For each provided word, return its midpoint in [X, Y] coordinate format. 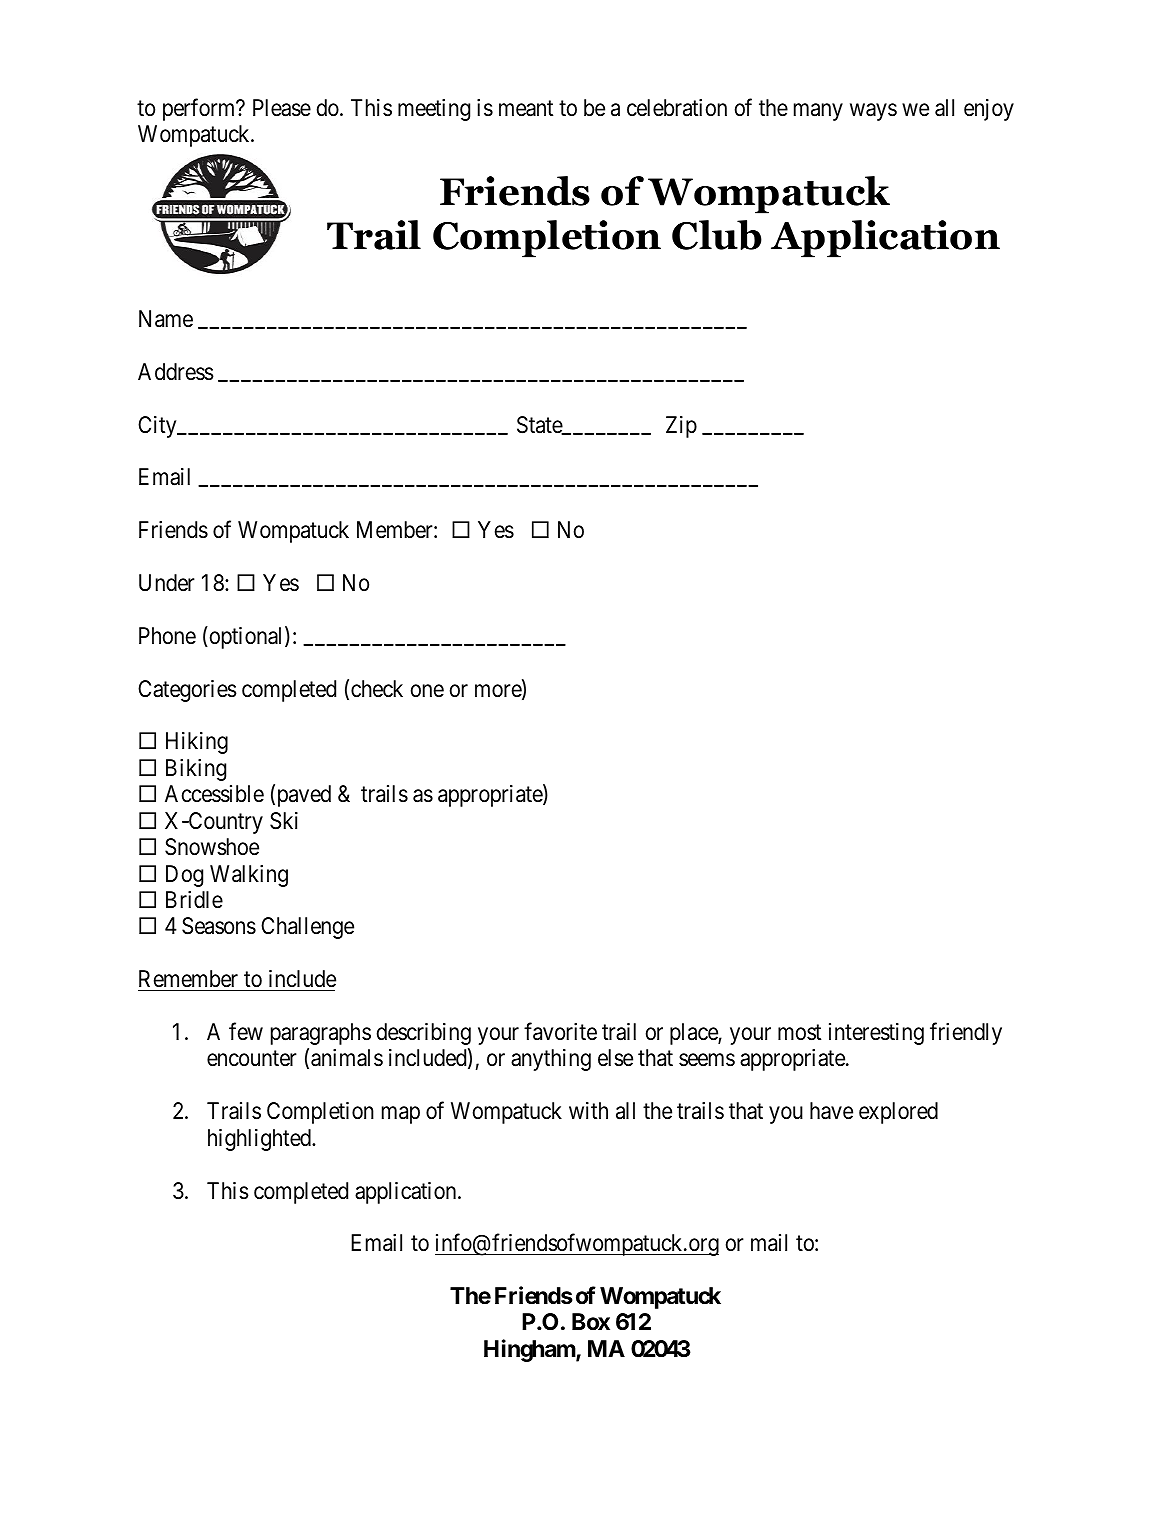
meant [526, 108]
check [377, 689]
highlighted [260, 1140]
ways [873, 112]
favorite [560, 1031]
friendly [966, 1033]
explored [898, 1113]
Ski [284, 821]
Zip [681, 427]
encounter [252, 1059]
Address [176, 372]
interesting [876, 1034]
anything [551, 1060]
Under [167, 583]
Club [717, 235]
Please [282, 108]
